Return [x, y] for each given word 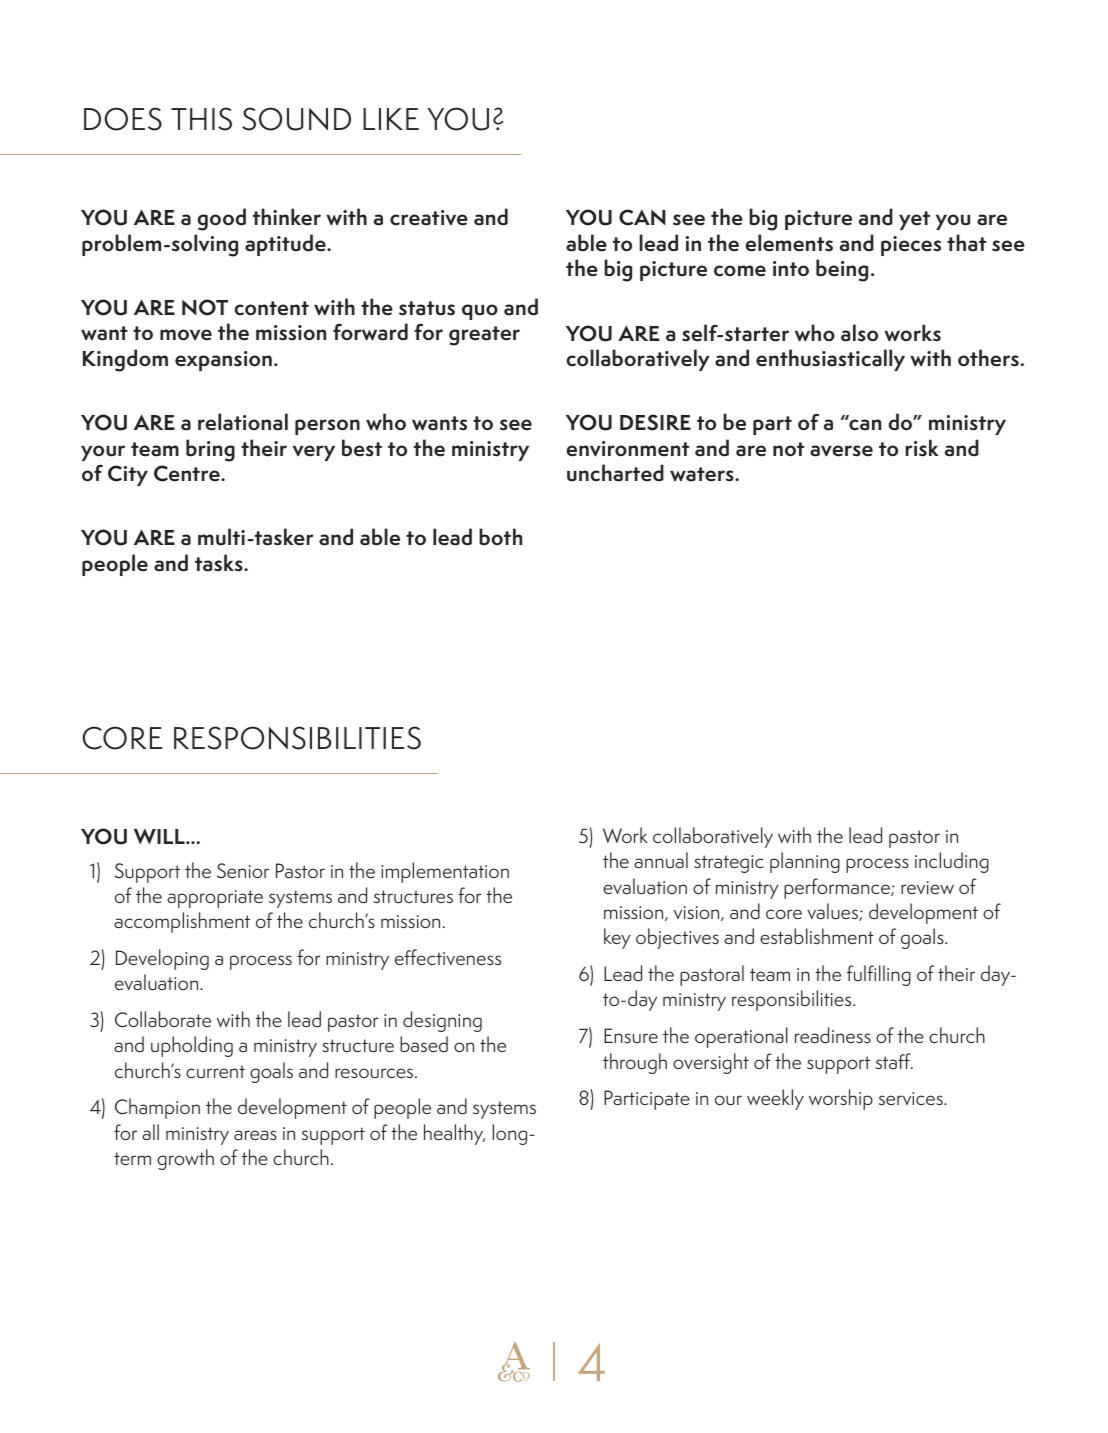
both [500, 537]
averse [841, 451]
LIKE [391, 119]
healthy [454, 1134]
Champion [157, 1108]
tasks [220, 563]
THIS [201, 119]
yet [914, 220]
